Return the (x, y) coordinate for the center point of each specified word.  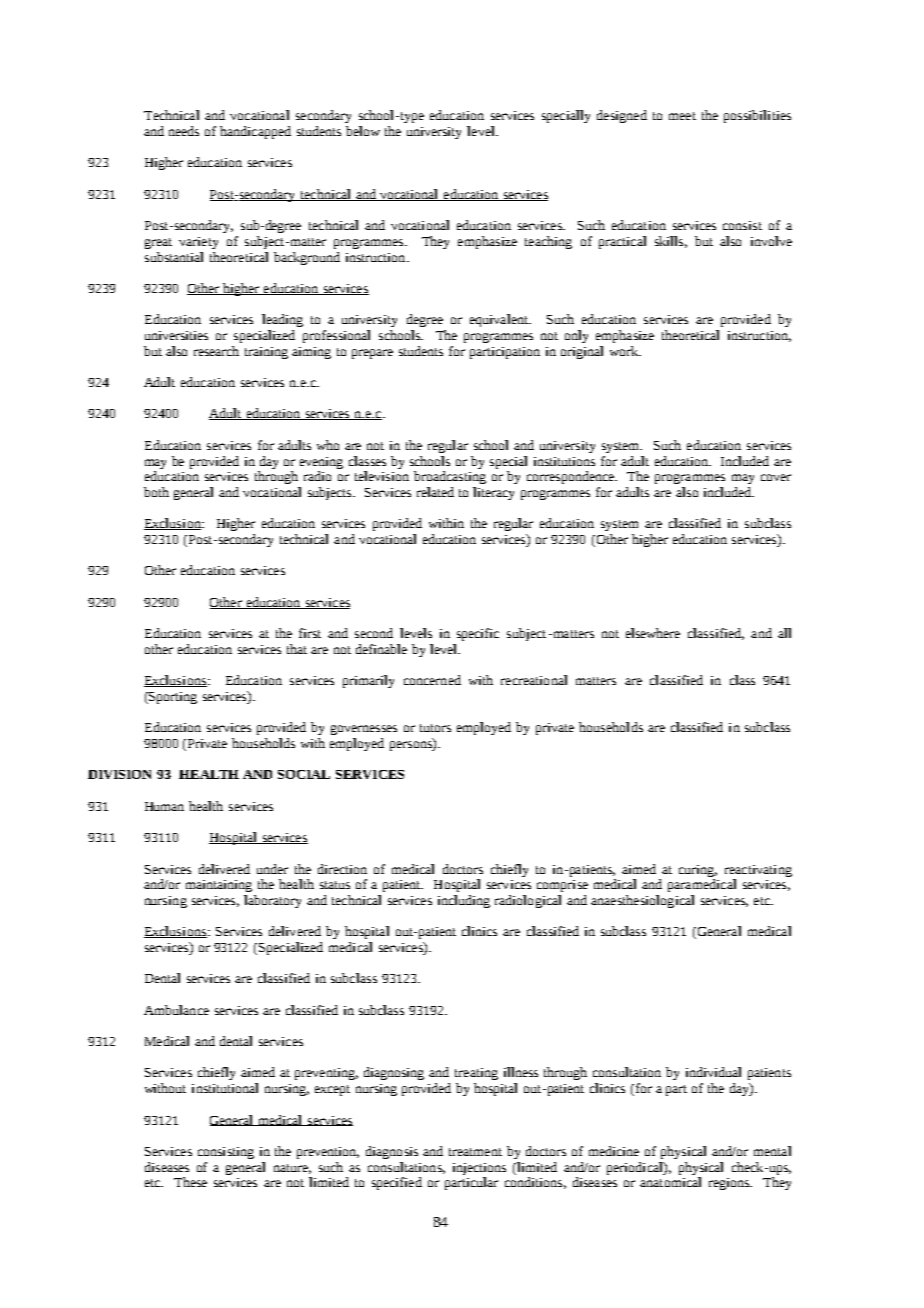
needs (184, 131)
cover (776, 477)
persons (412, 745)
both (156, 492)
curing (698, 871)
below (363, 131)
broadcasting (450, 477)
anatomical (670, 1182)
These (190, 1182)
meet (682, 116)
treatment (475, 1152)
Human (164, 806)
